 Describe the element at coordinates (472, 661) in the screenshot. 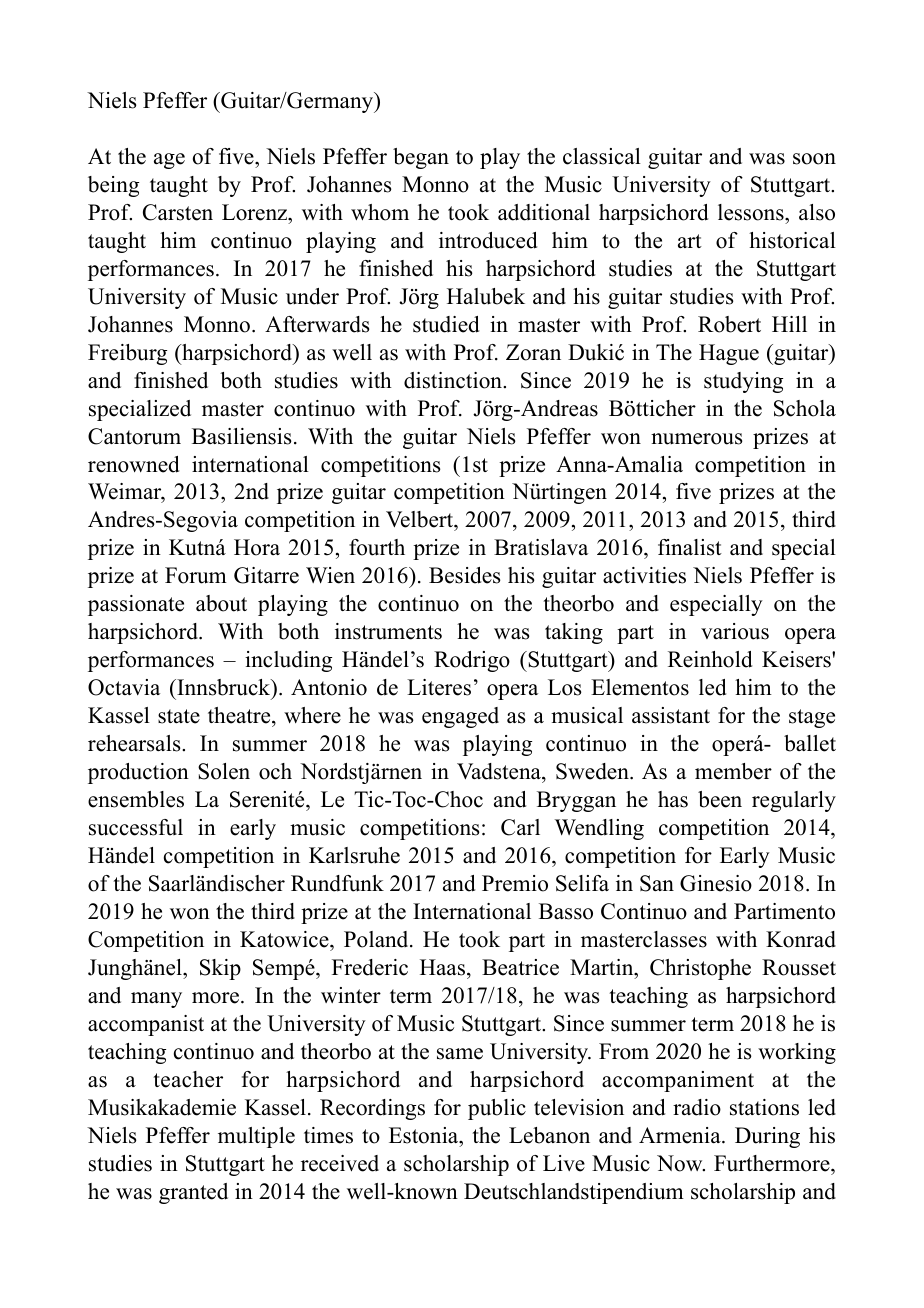

I see `Rodrigo` at that location.
